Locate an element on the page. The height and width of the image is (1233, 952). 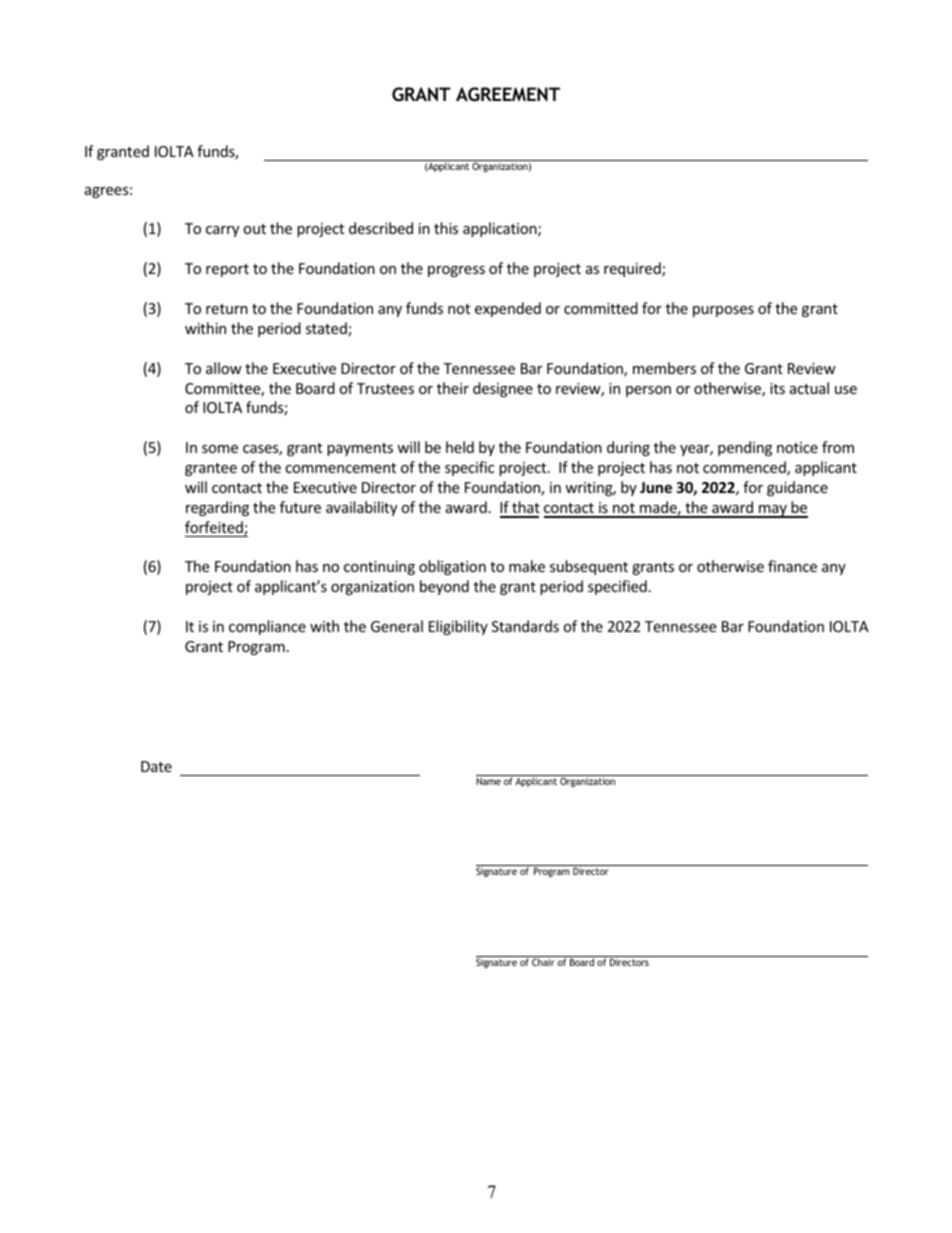
AGREEMENT is located at coordinates (508, 94).
